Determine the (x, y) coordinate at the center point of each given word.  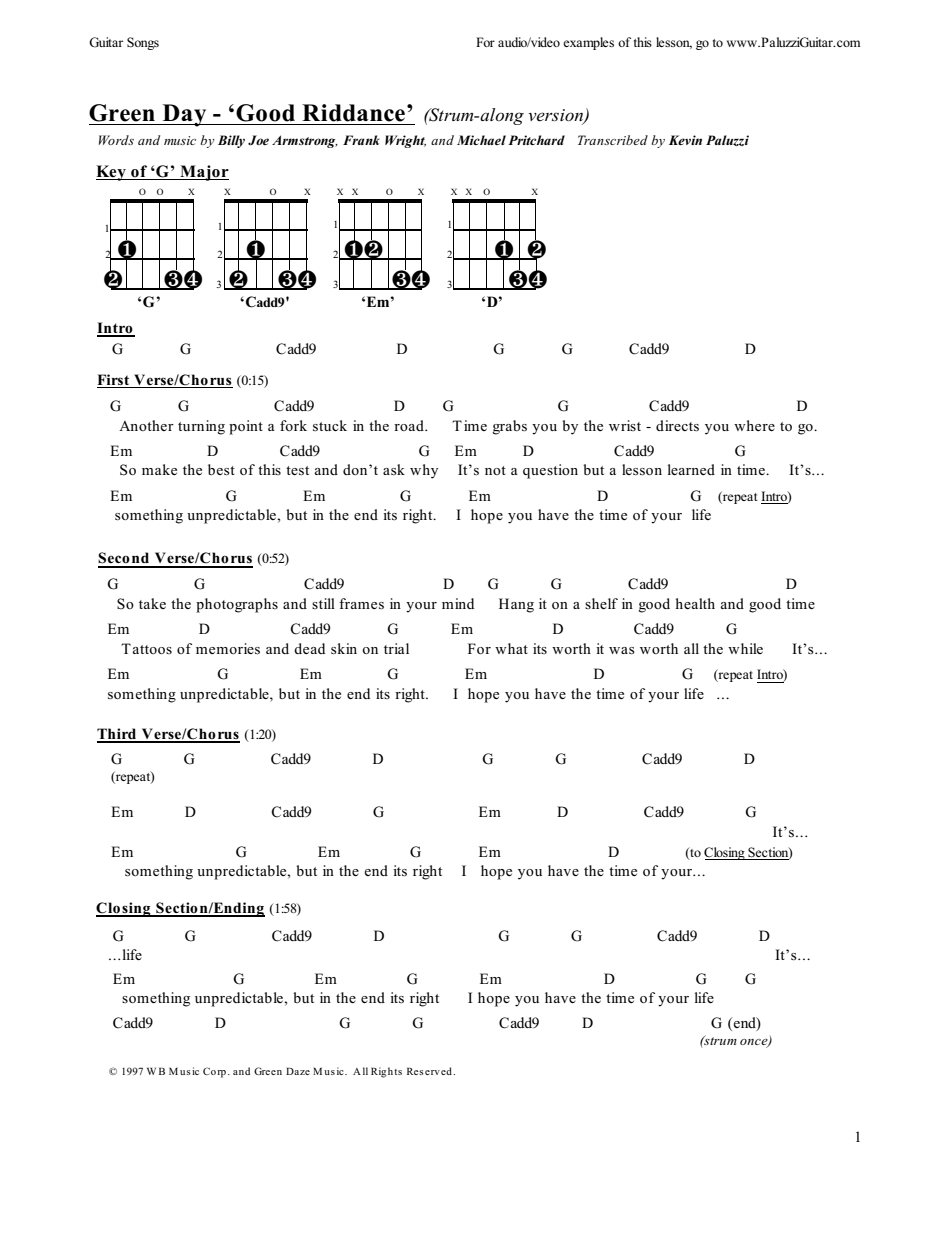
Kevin (685, 140)
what (511, 648)
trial (396, 648)
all (691, 648)
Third (118, 735)
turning (201, 427)
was (622, 651)
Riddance (355, 113)
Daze (298, 1071)
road (410, 425)
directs (677, 426)
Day (184, 115)
